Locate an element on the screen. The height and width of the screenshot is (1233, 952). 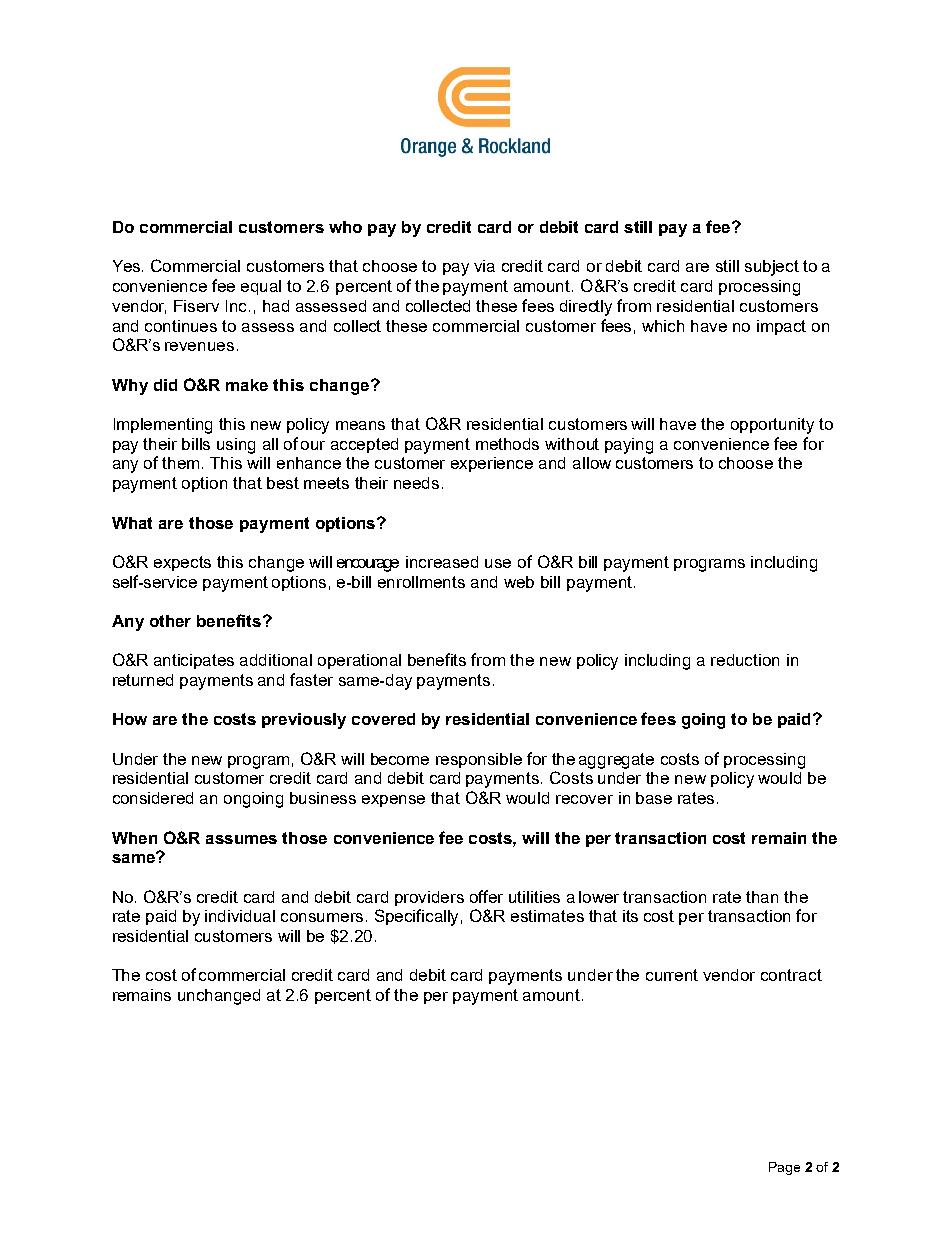
equal is located at coordinates (261, 287).
